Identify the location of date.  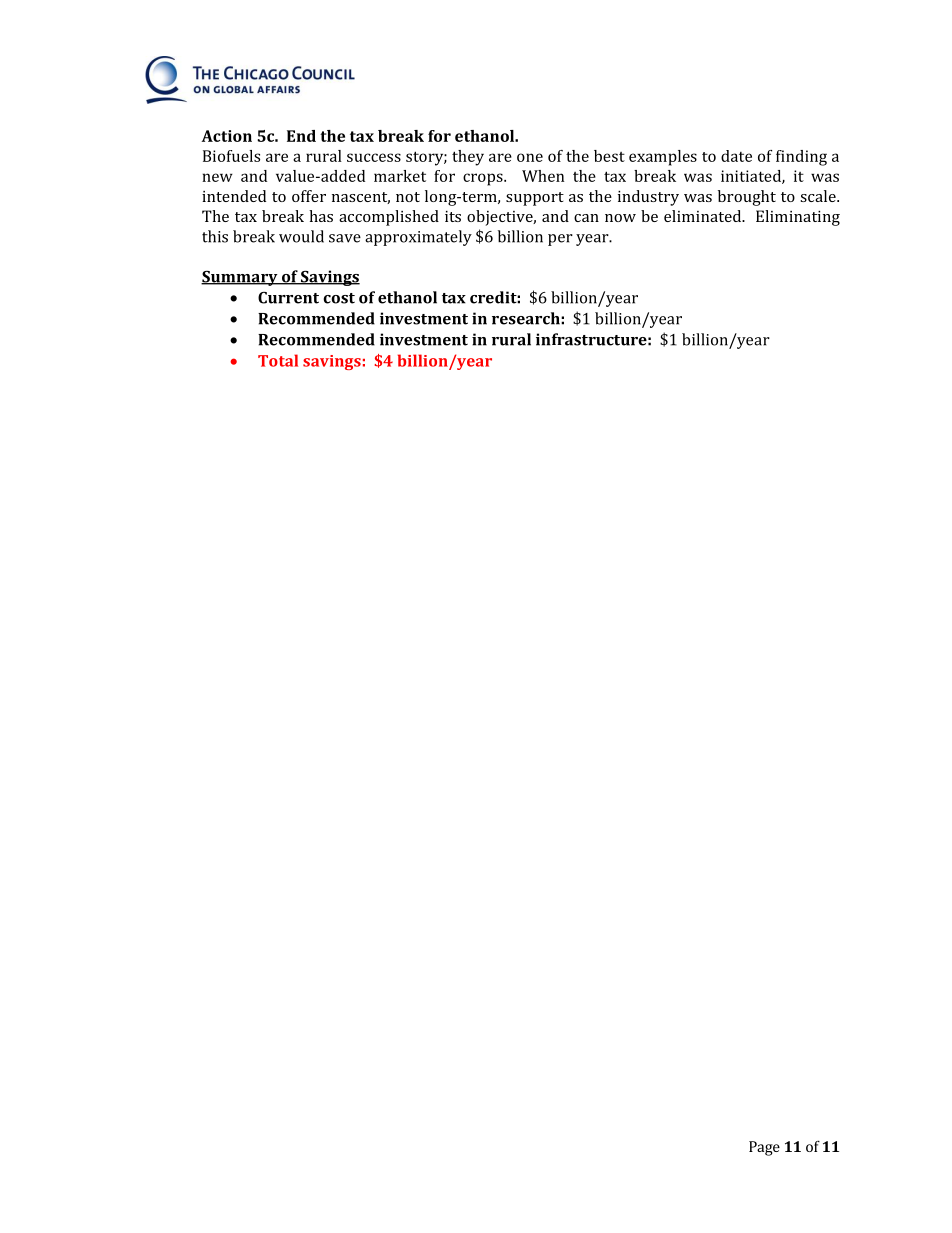
(736, 156).
